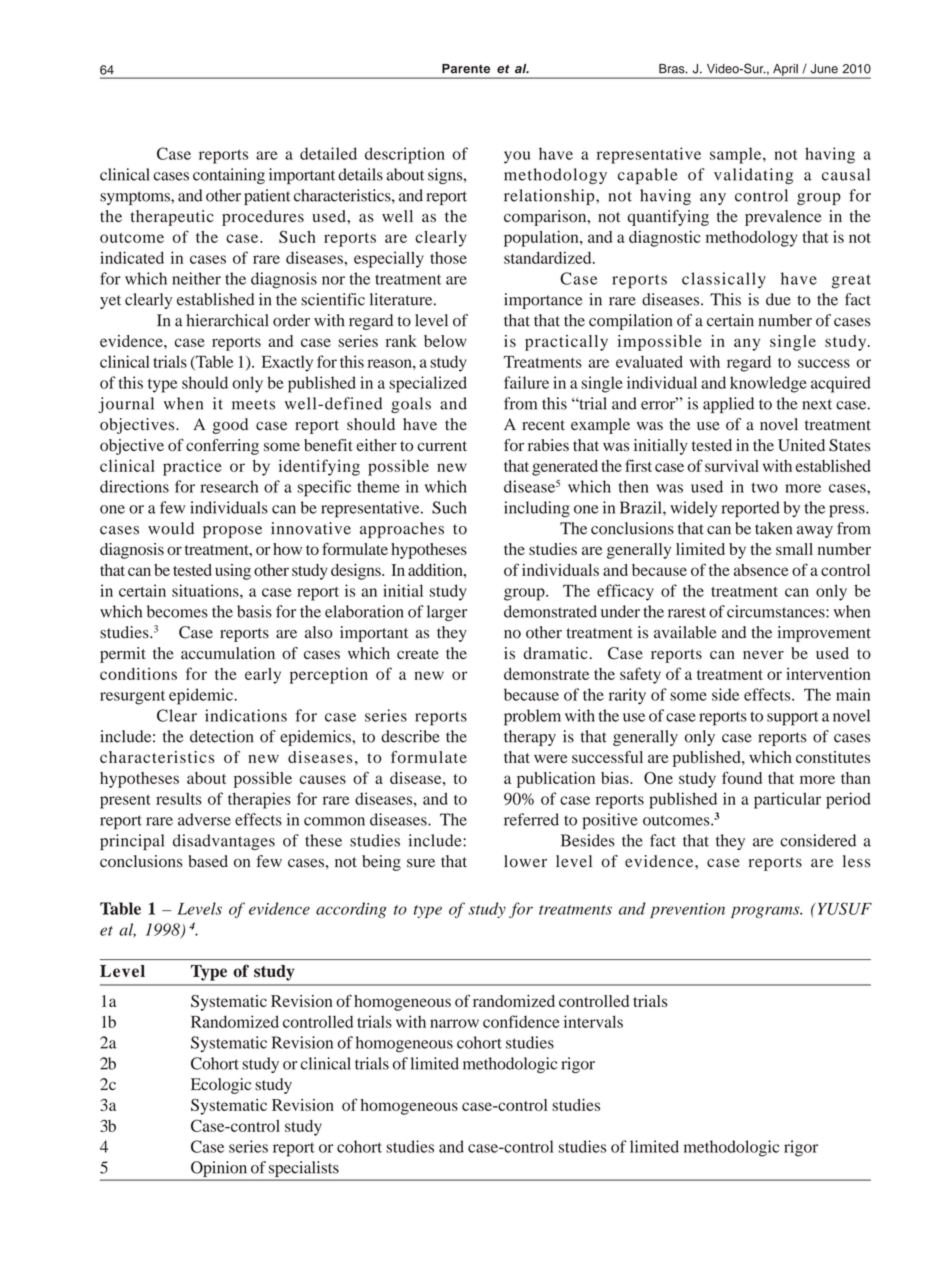 Image resolution: width=952 pixels, height=1271 pixels. I want to click on narrow, so click(454, 1023).
